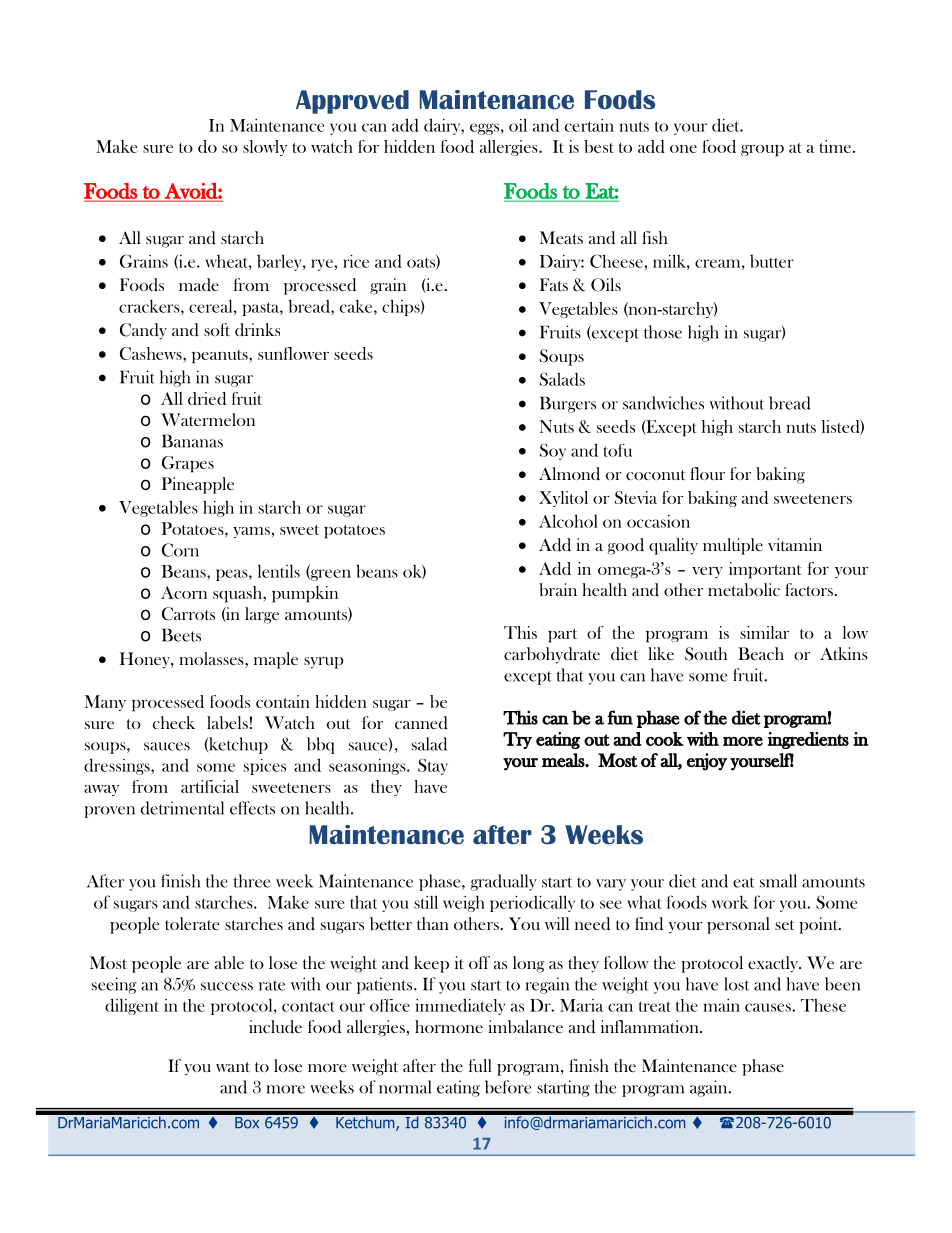 Image resolution: width=952 pixels, height=1233 pixels. What do you see at coordinates (484, 129) in the screenshot?
I see `eggs` at bounding box center [484, 129].
